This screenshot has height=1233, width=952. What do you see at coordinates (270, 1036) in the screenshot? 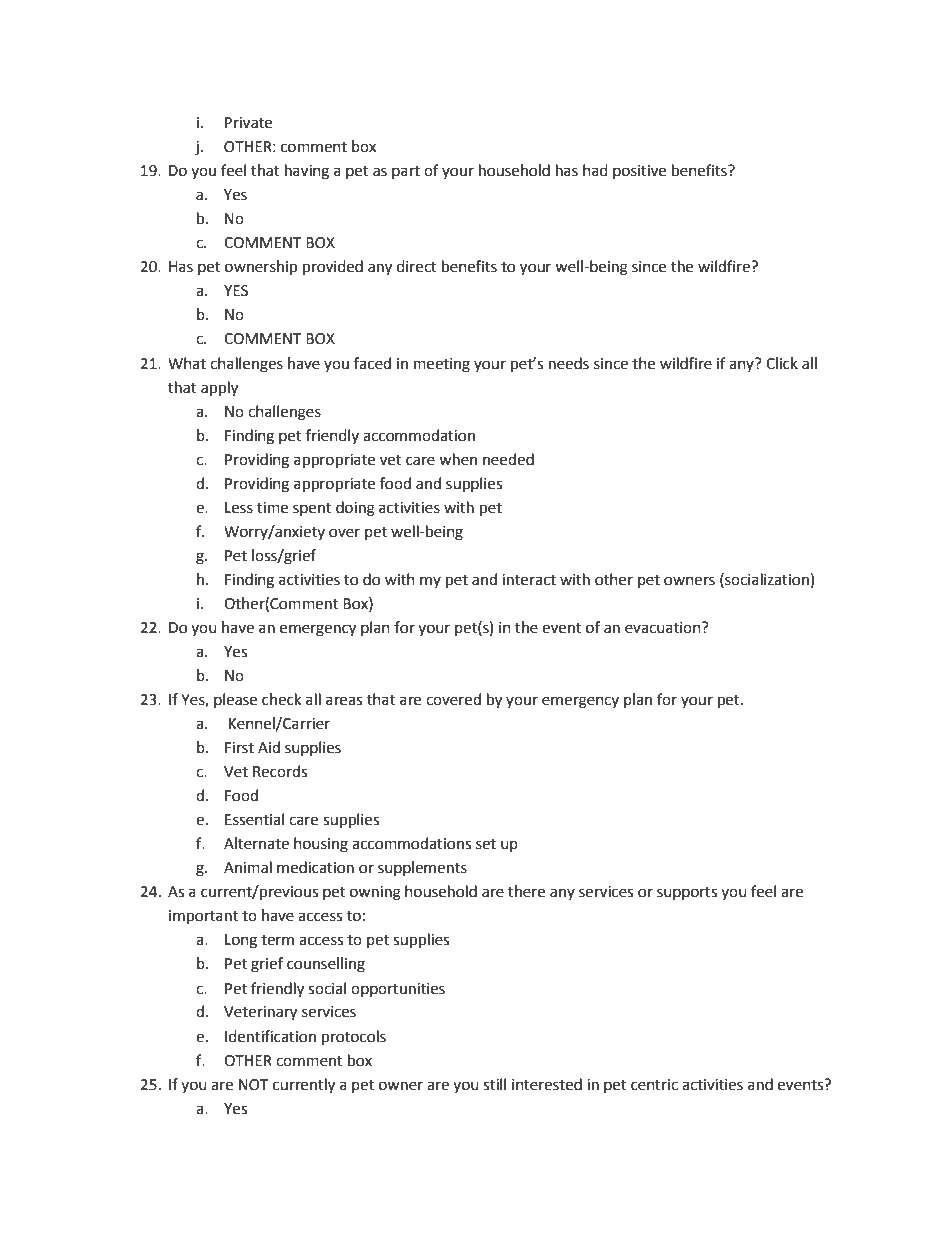
I see `Identification` at bounding box center [270, 1036].
